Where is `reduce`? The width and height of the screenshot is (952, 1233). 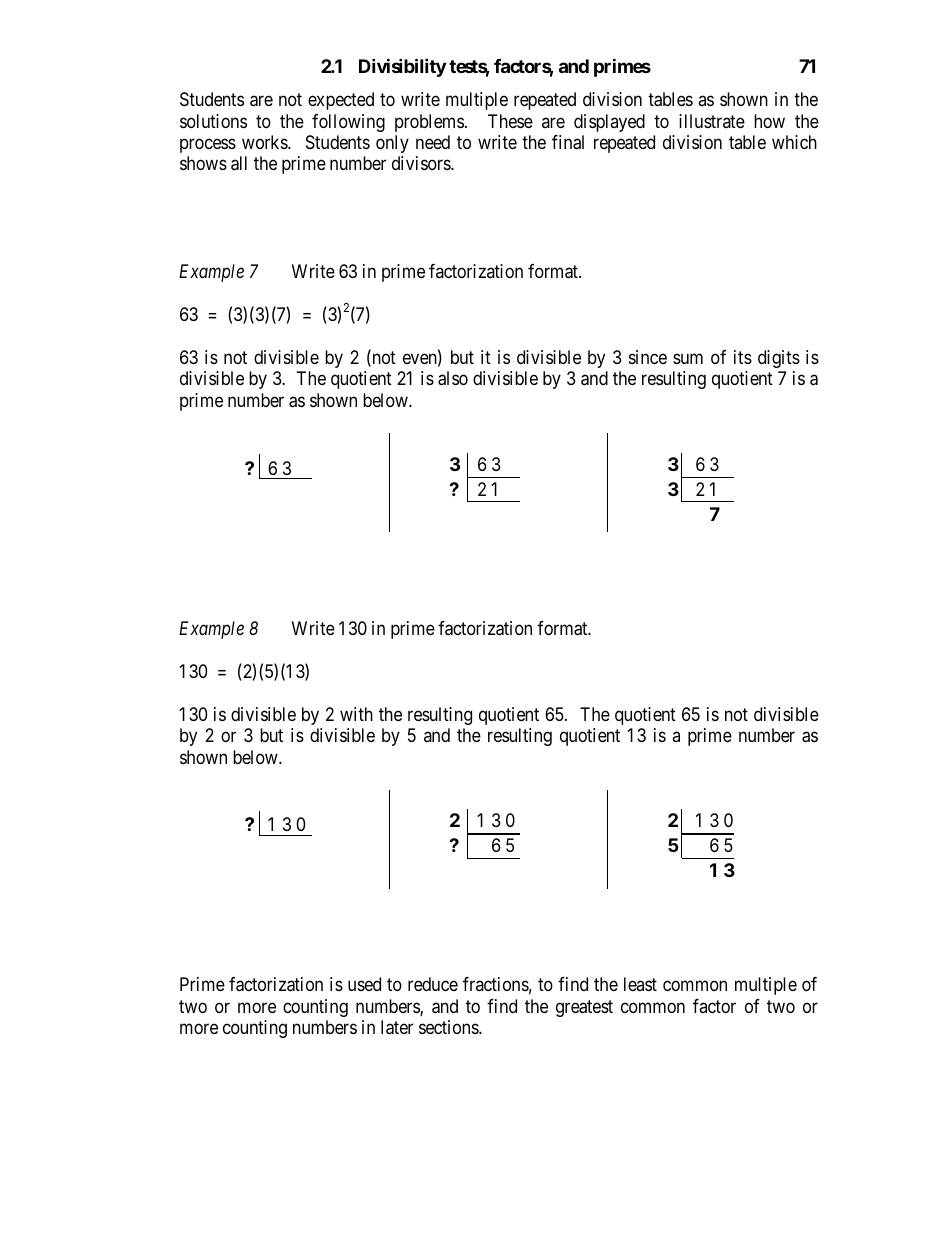 reduce is located at coordinates (433, 984).
